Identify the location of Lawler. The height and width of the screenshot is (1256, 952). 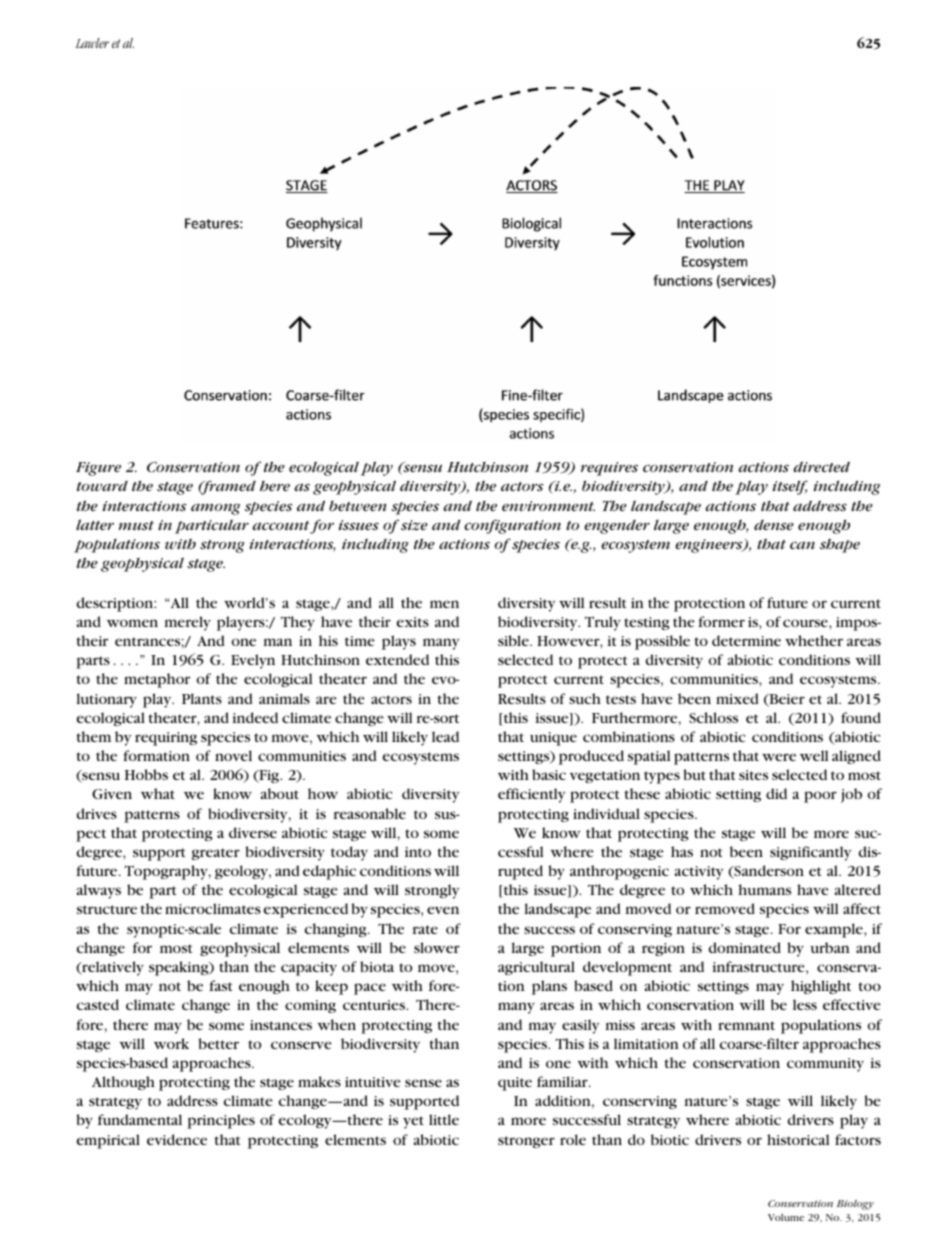
(92, 43).
